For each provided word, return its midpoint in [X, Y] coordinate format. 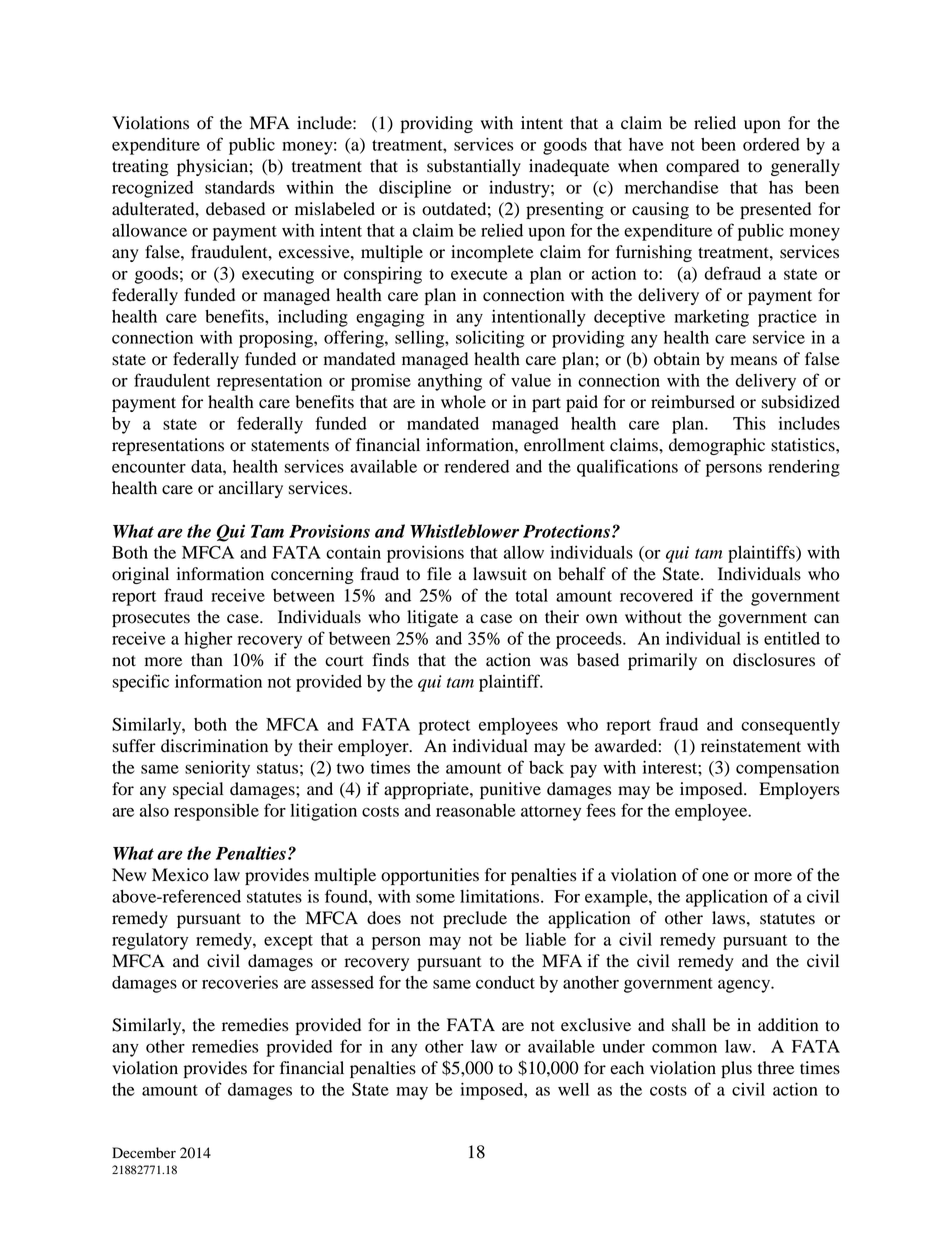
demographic [717, 446]
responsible [216, 812]
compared [702, 167]
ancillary [251, 489]
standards [240, 187]
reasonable [475, 810]
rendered [477, 466]
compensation [787, 769]
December [144, 1153]
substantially [474, 167]
